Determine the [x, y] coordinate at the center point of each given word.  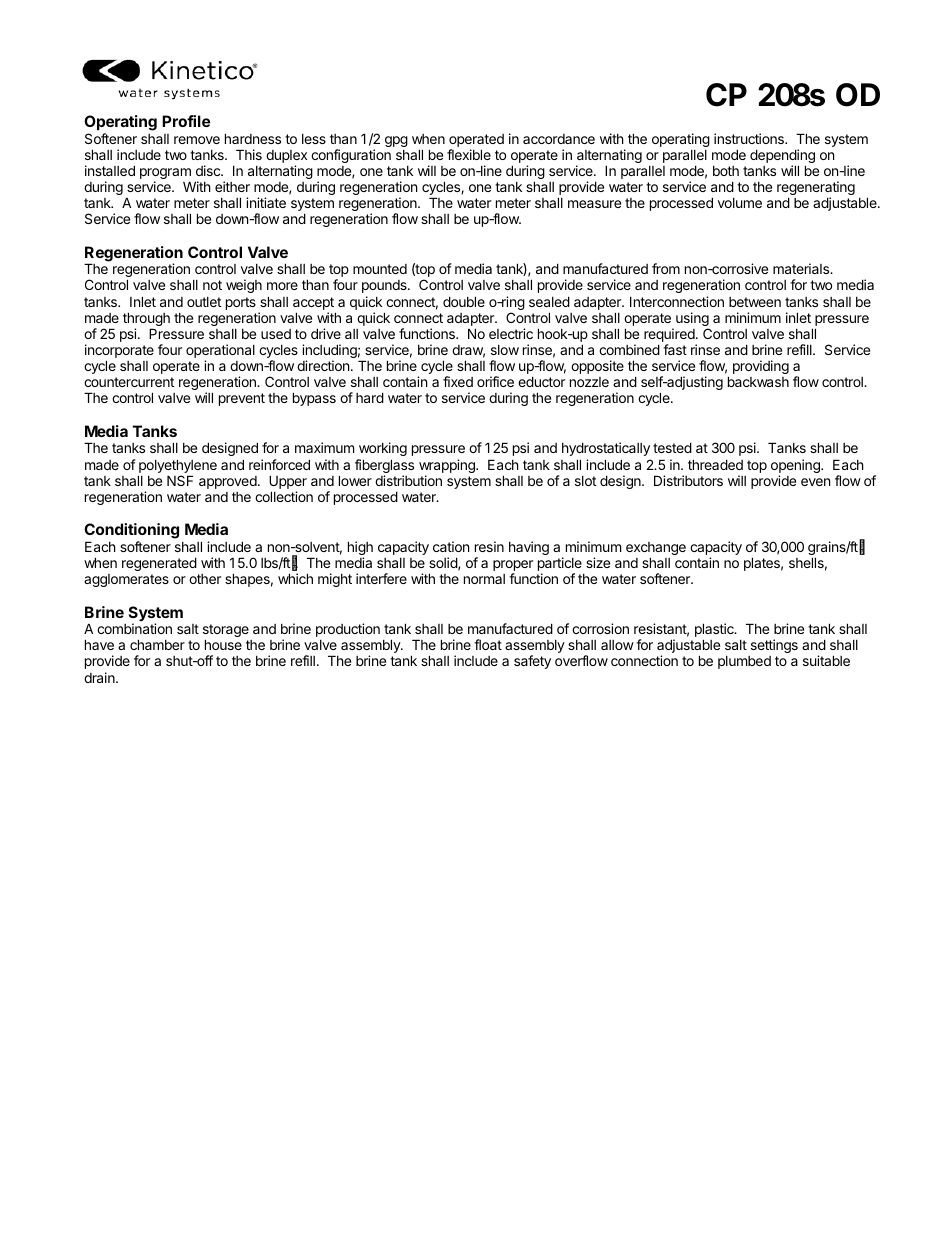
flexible [469, 154]
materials [802, 268]
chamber [157, 644]
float [488, 644]
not [212, 285]
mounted [380, 269]
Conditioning [131, 532]
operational [220, 352]
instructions [750, 138]
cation [451, 546]
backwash [758, 381]
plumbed [744, 662]
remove [197, 140]
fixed [458, 381]
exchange [656, 550]
